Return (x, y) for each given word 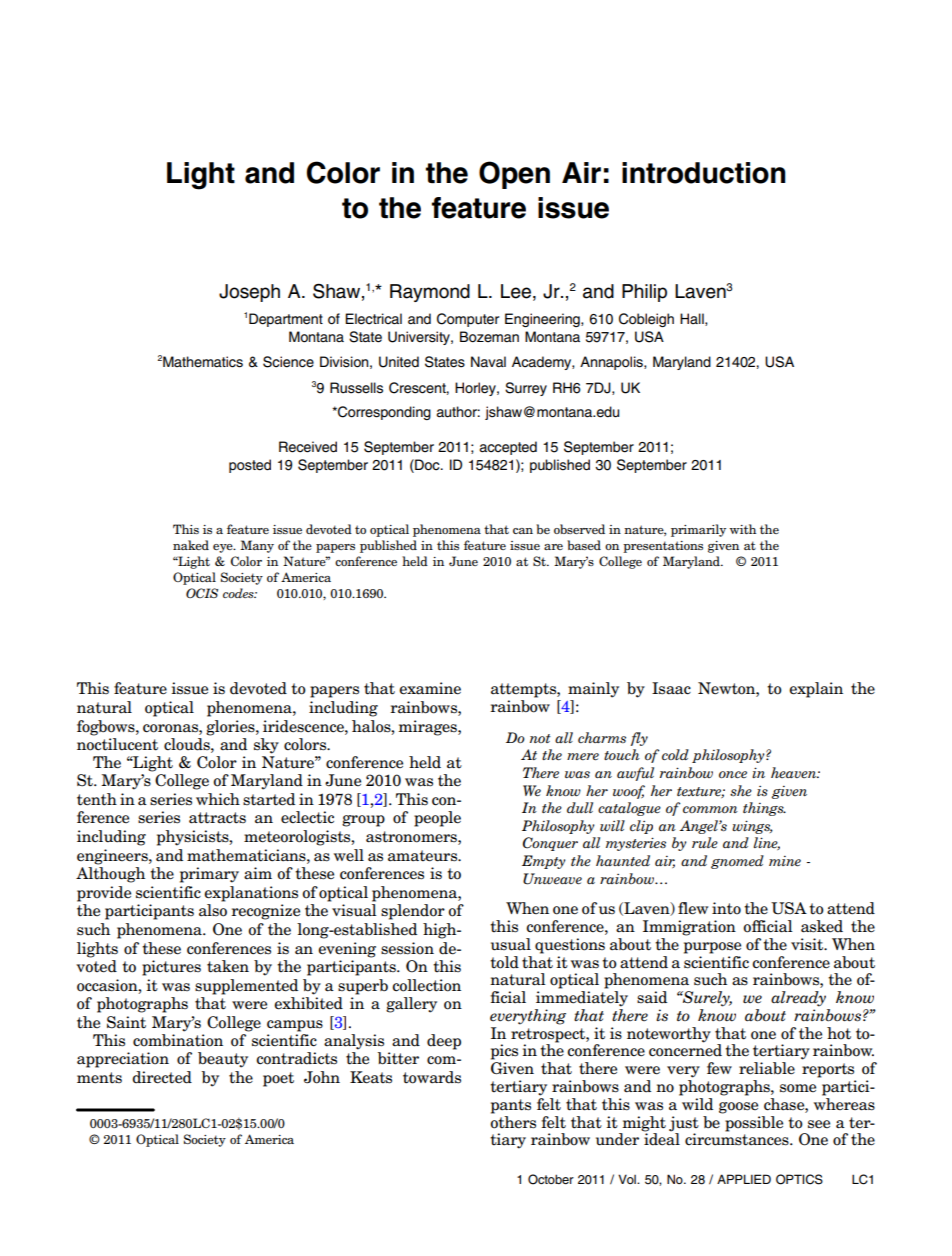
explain (816, 690)
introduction (704, 173)
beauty (223, 1060)
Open (514, 175)
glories (231, 728)
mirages (428, 728)
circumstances (738, 1138)
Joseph (249, 293)
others (513, 1121)
